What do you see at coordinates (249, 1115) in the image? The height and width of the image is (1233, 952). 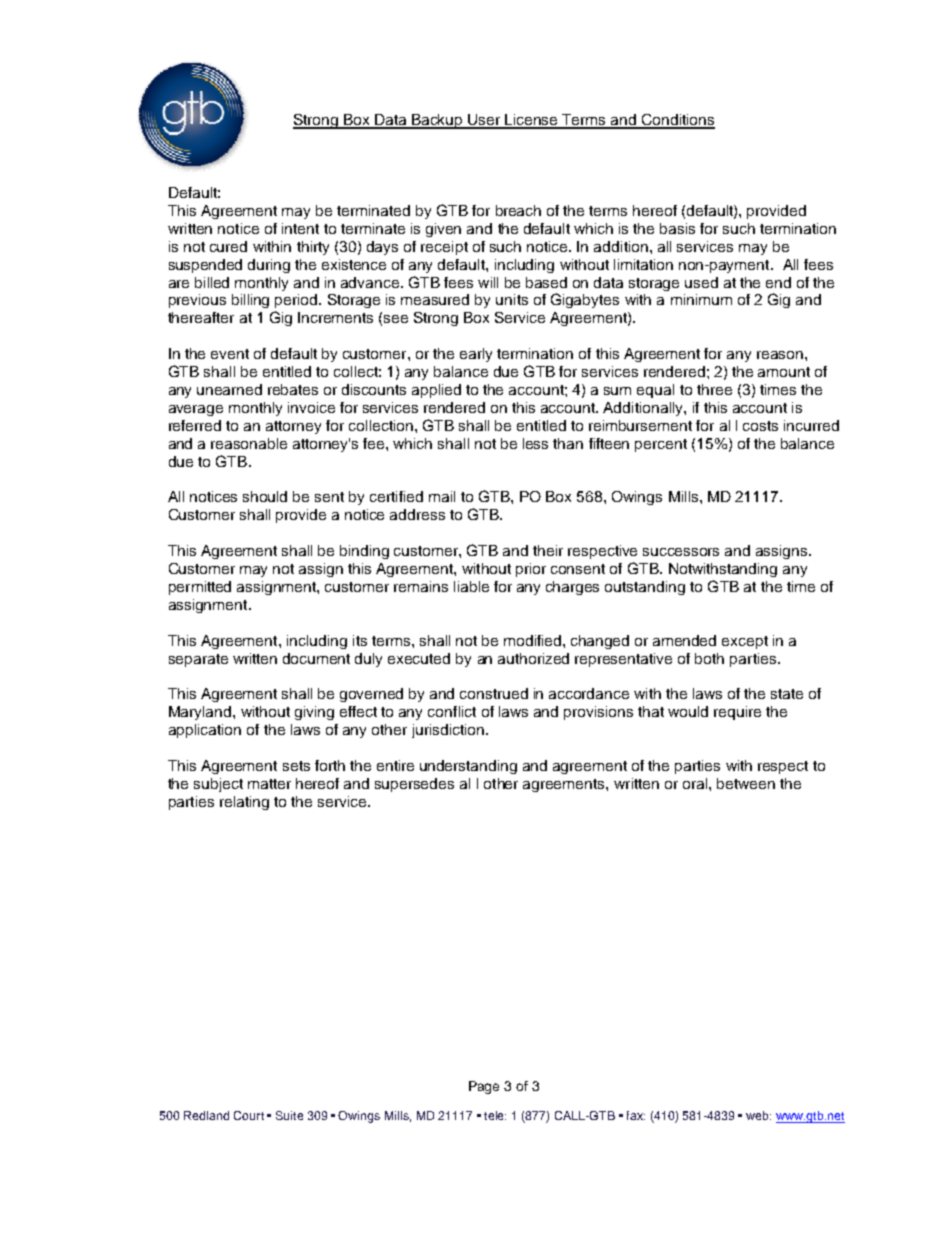 I see `Court` at bounding box center [249, 1115].
